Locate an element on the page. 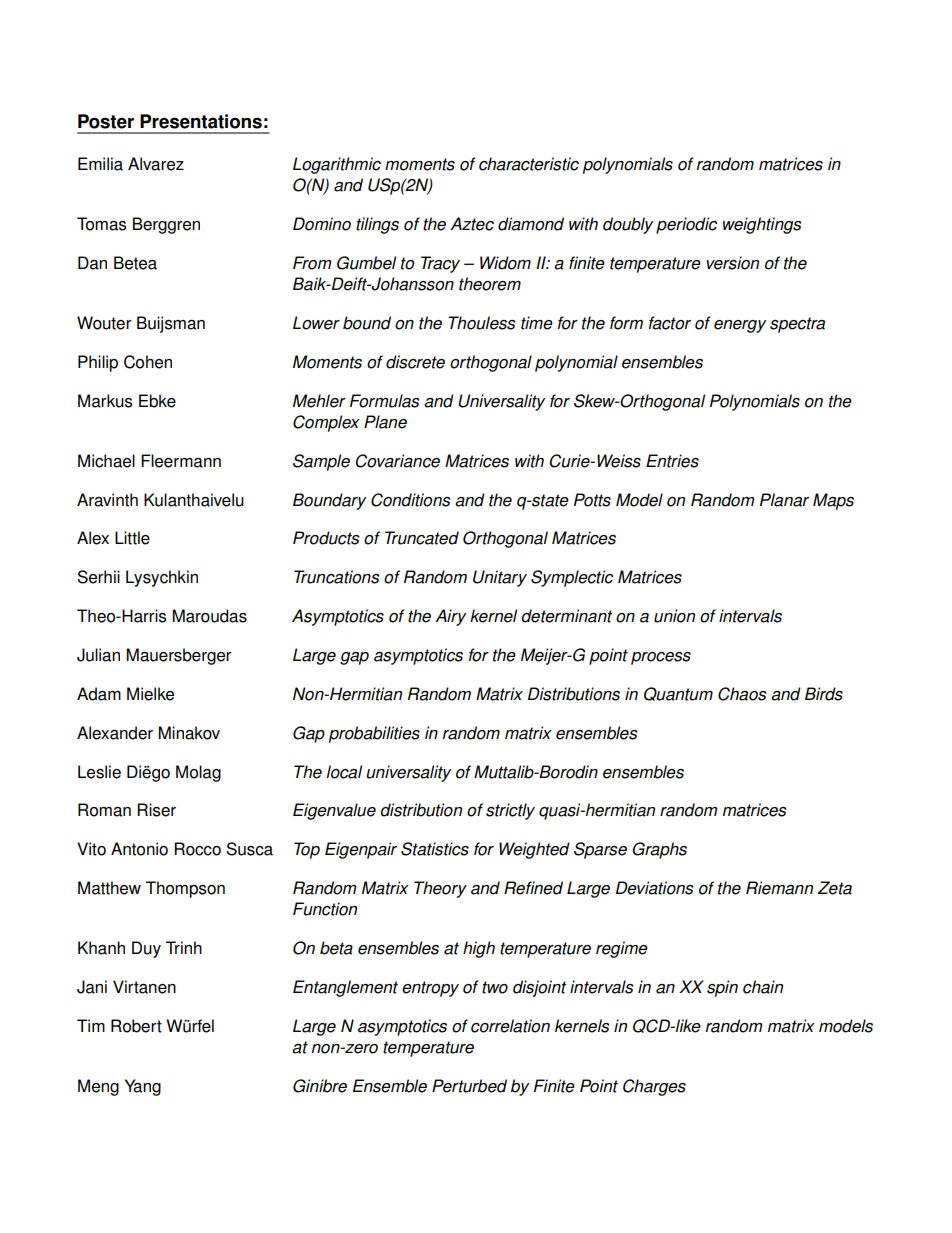 This document has width=952, height=1233. Adam is located at coordinates (99, 694).
